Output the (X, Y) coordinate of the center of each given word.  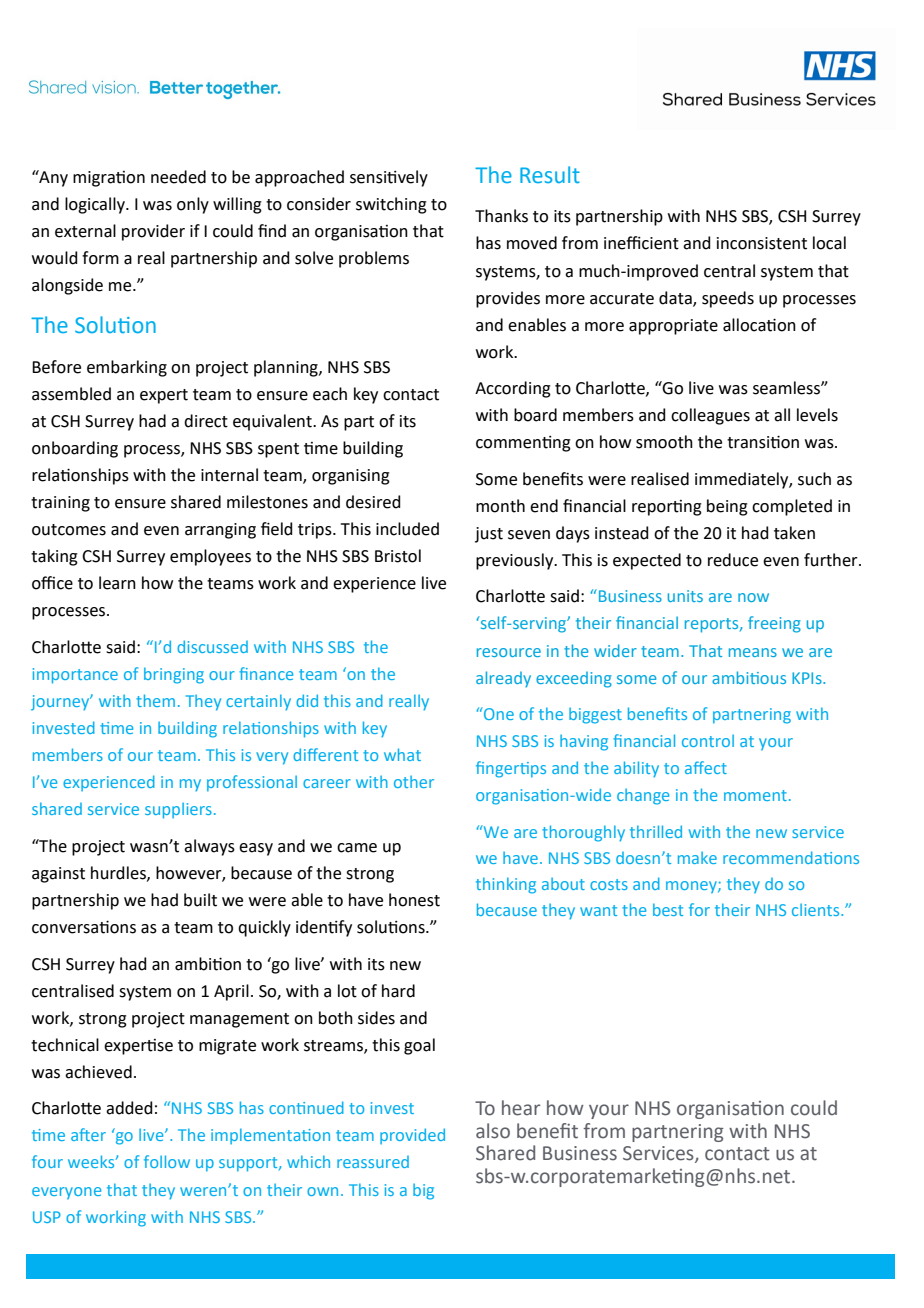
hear (521, 1108)
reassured (373, 1162)
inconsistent (762, 243)
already (503, 679)
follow (167, 1161)
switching (391, 205)
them (155, 700)
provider (153, 232)
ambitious (749, 677)
